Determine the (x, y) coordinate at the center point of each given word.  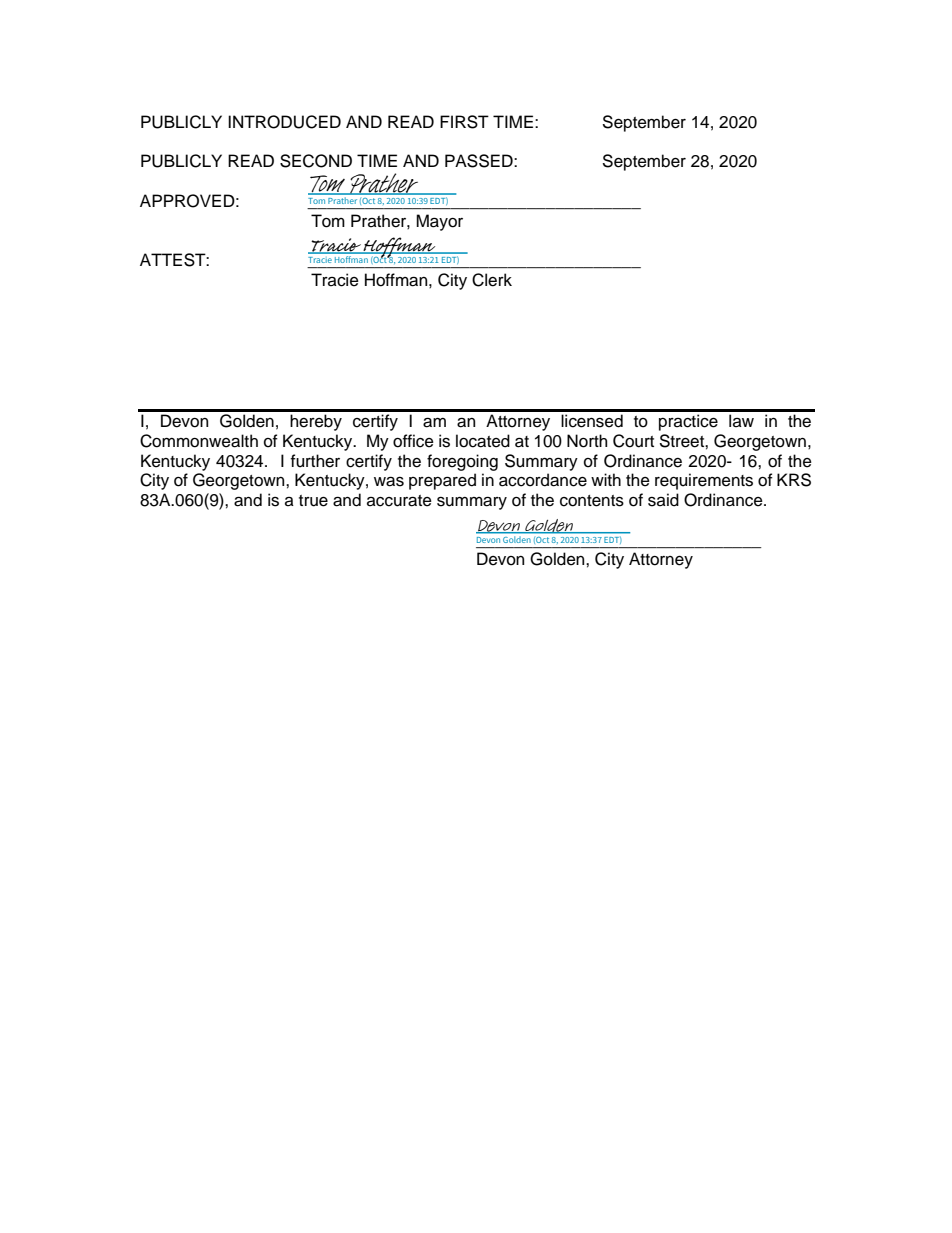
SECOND (316, 161)
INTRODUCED (284, 122)
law (741, 421)
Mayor (439, 222)
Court (633, 441)
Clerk (492, 280)
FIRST (464, 122)
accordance (543, 480)
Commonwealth (199, 441)
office (413, 441)
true (313, 501)
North (587, 441)
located (483, 441)
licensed (592, 421)
